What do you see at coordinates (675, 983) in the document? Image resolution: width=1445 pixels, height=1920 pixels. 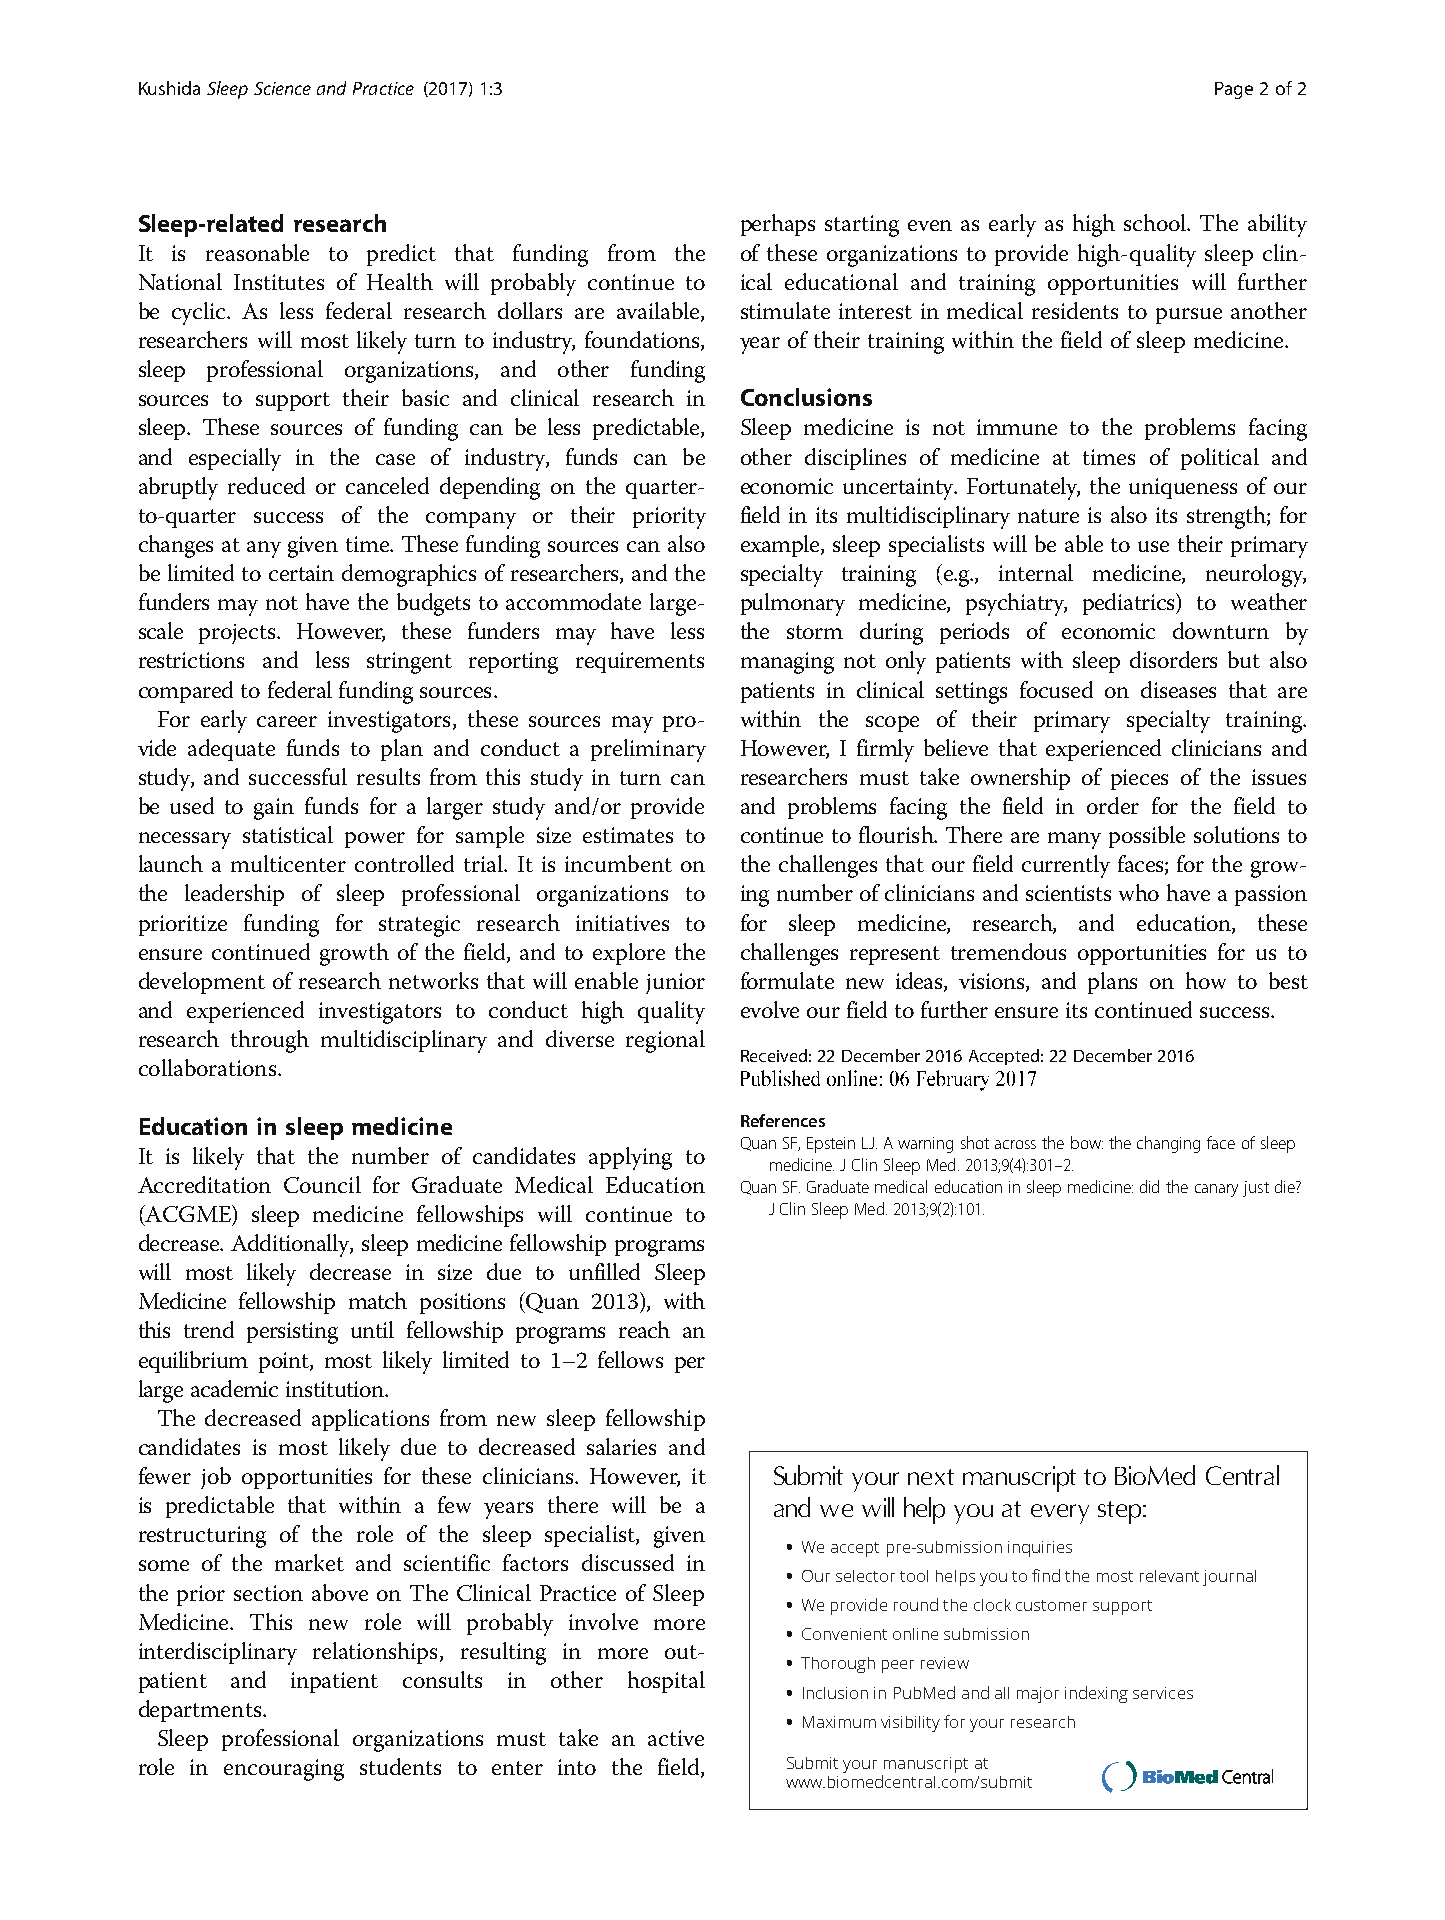 I see `junior` at bounding box center [675, 983].
